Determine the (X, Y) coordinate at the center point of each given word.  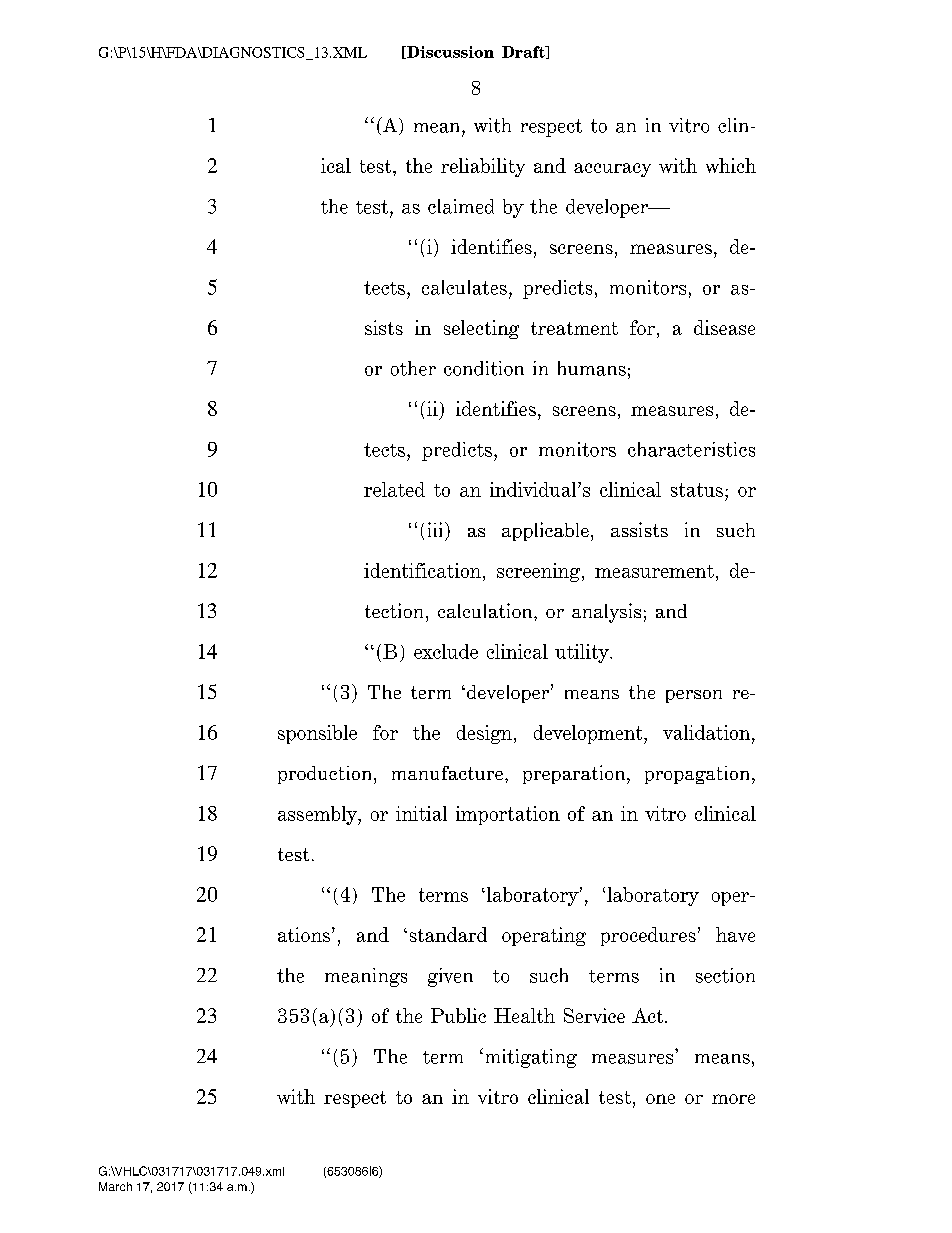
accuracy (612, 170)
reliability (483, 167)
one (660, 1099)
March (115, 1186)
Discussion (449, 52)
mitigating (529, 1058)
